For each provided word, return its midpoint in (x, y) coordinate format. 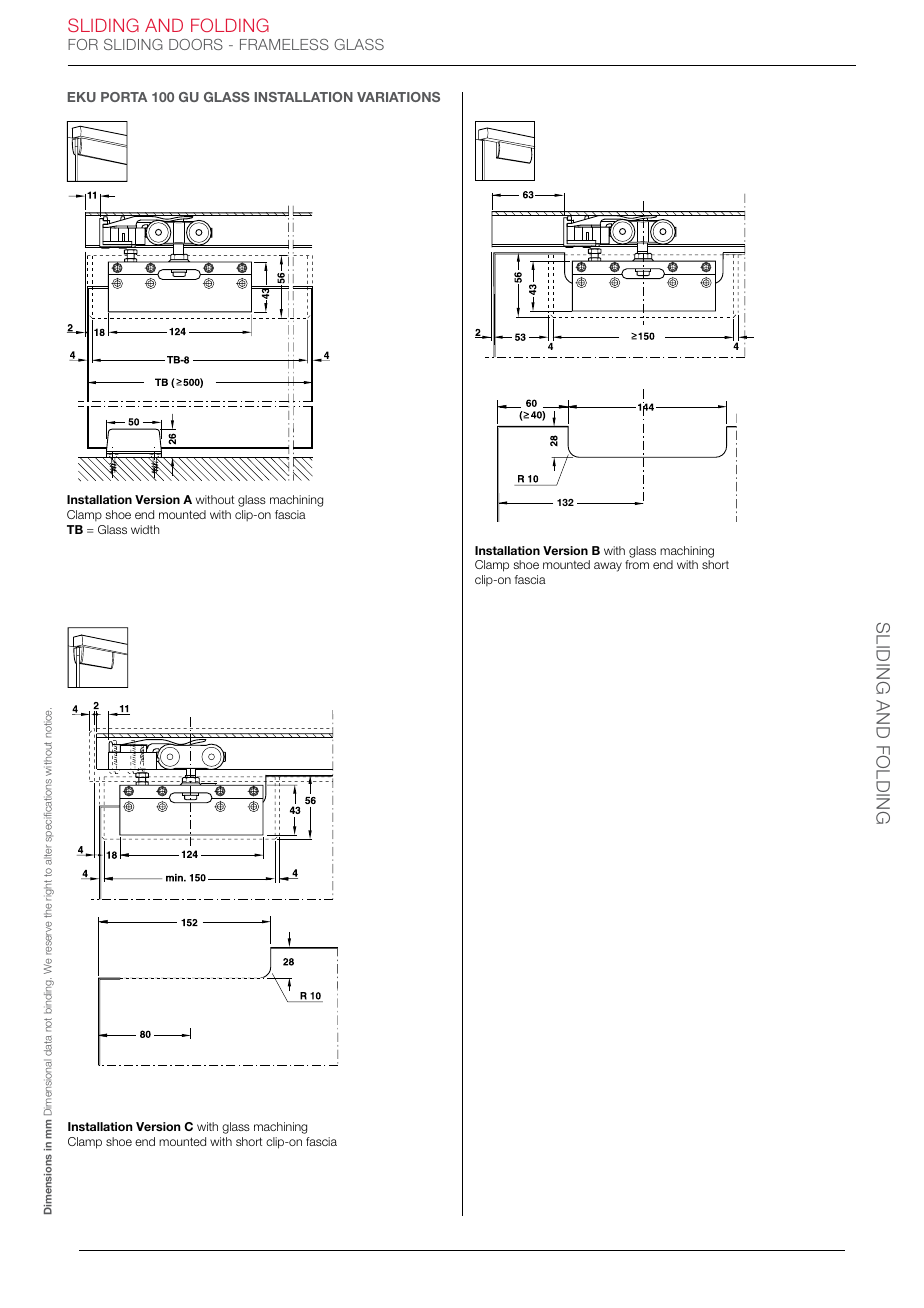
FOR (83, 44)
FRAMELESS (284, 44)
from (637, 564)
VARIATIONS (398, 97)
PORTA (124, 97)
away (608, 567)
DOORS (196, 44)
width (145, 529)
